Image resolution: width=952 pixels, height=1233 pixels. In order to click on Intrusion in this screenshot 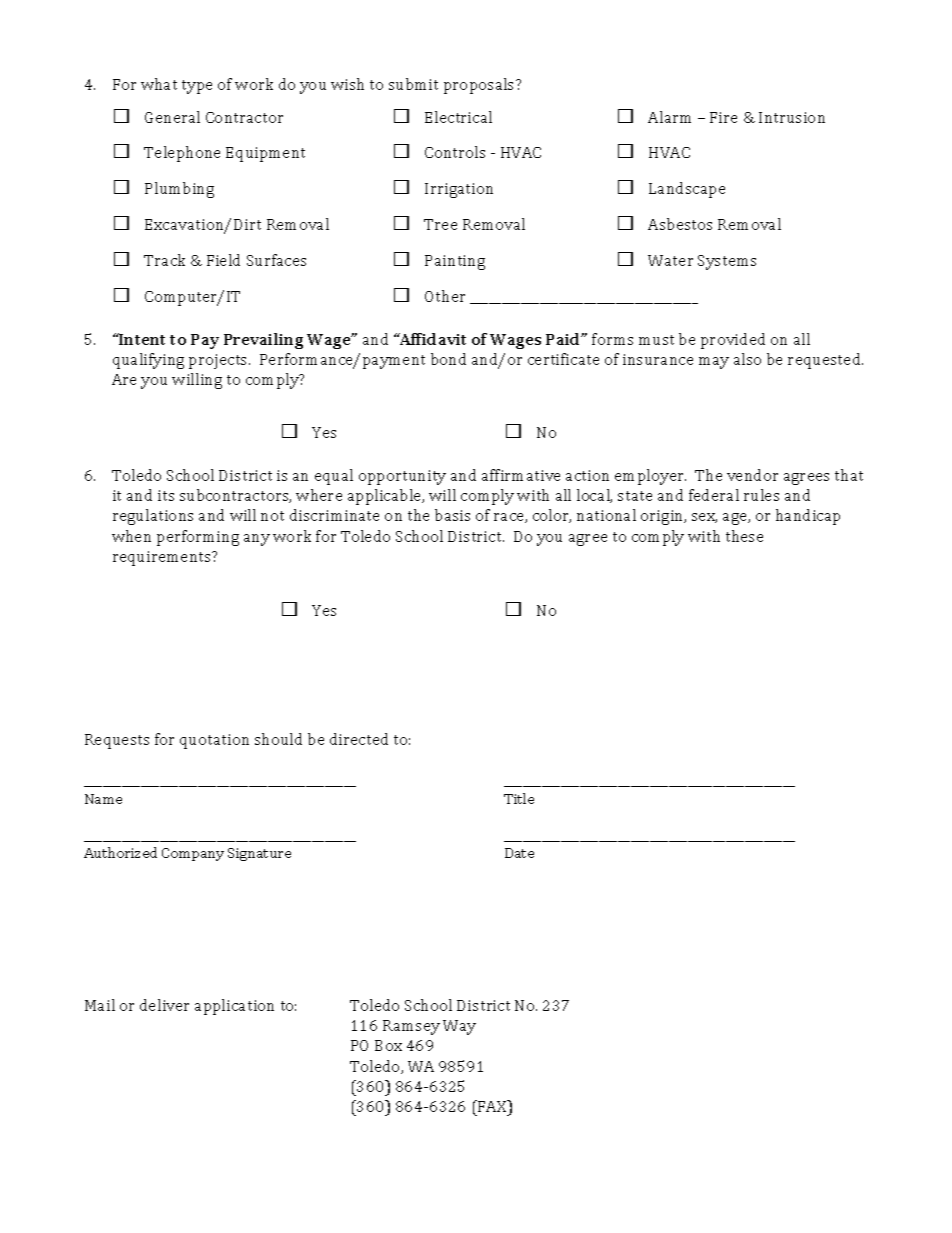, I will do `click(792, 117)`.
